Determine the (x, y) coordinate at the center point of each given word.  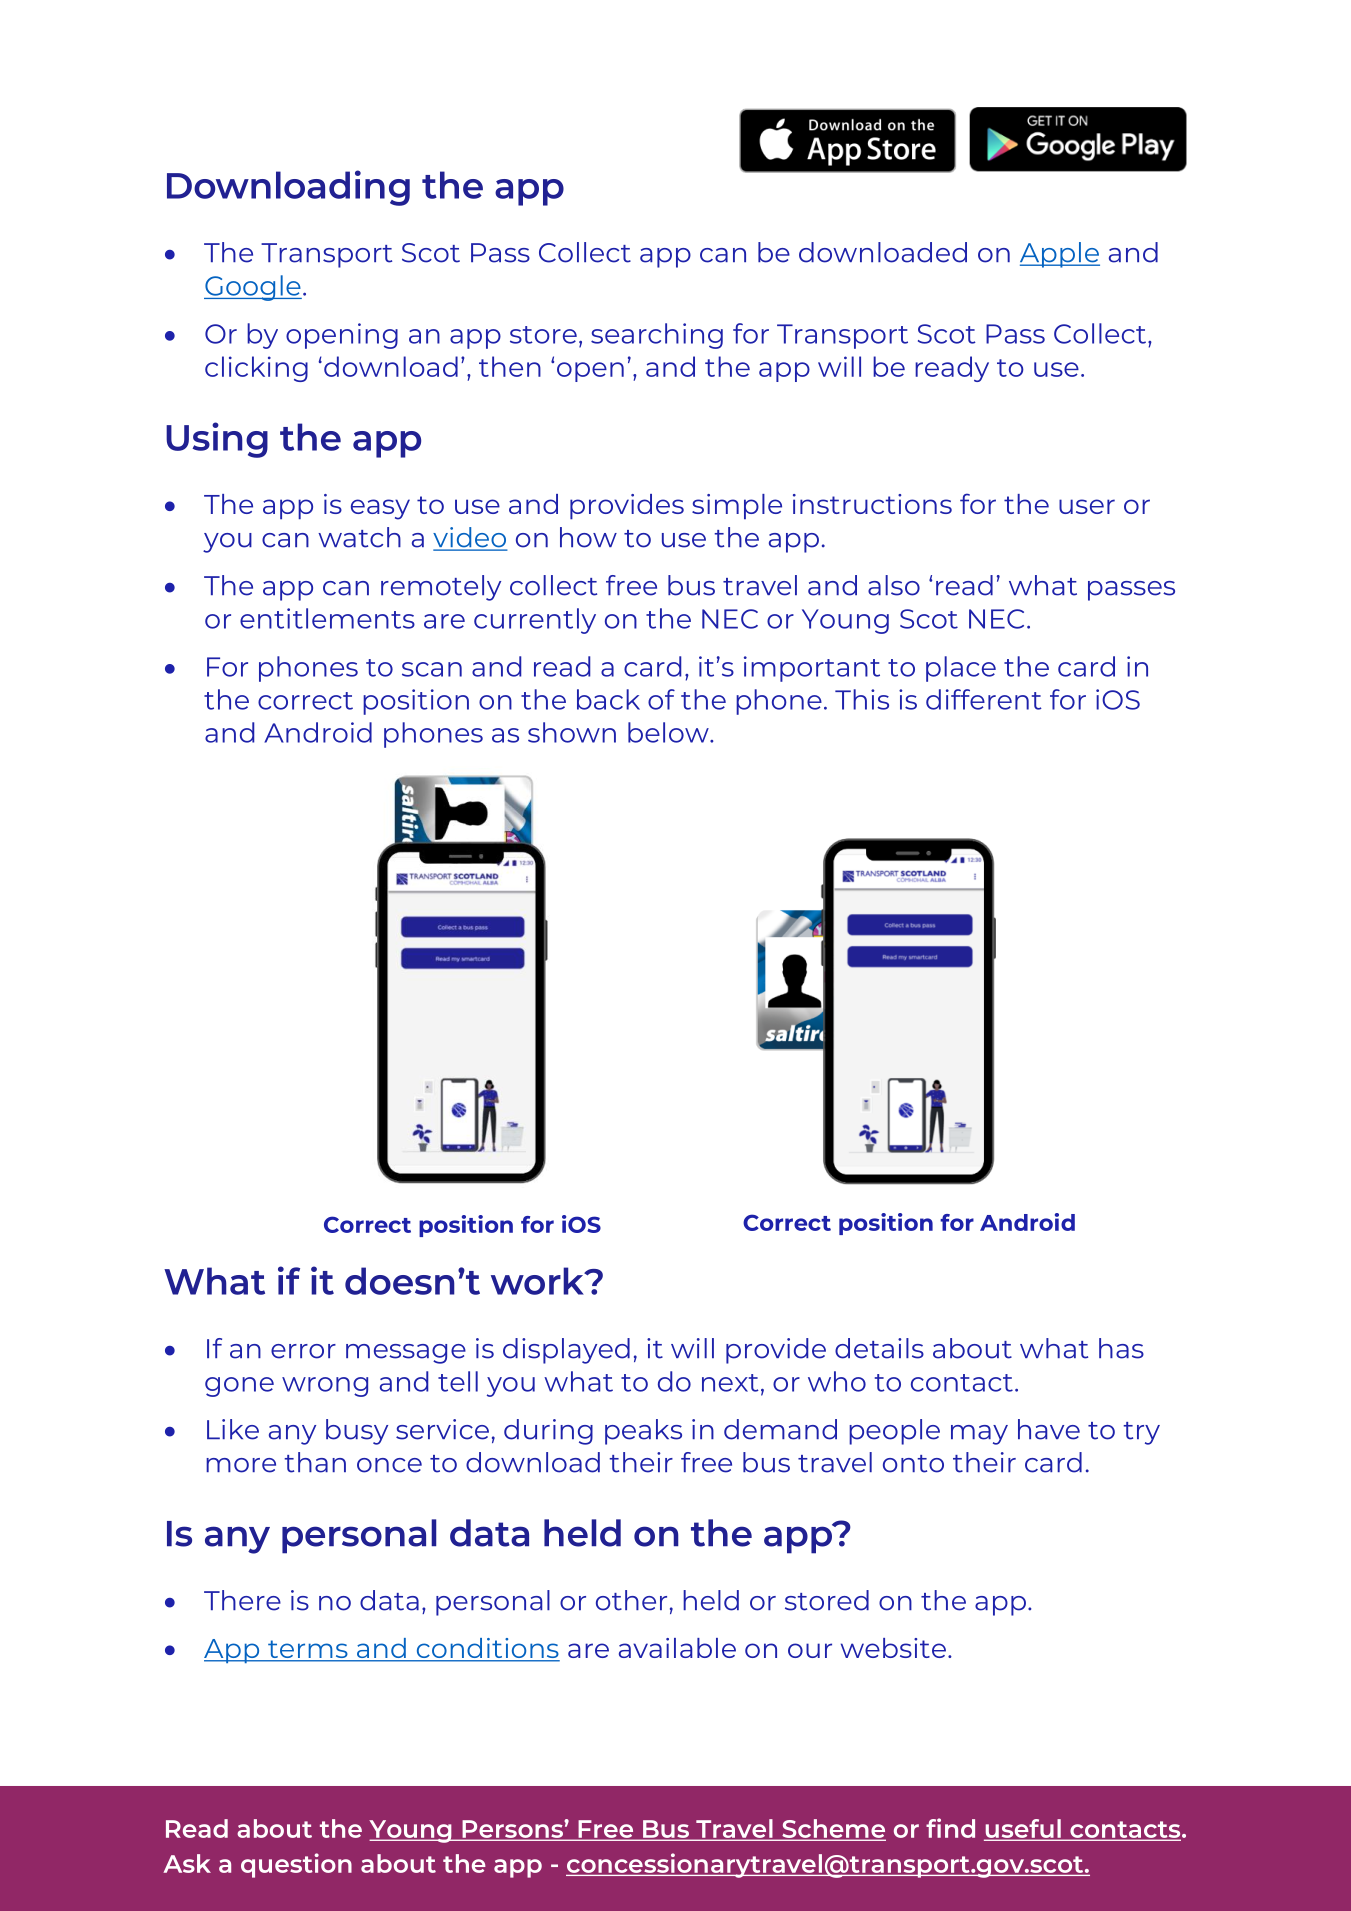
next (730, 1383)
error (303, 1351)
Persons (512, 1830)
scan (432, 669)
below (669, 732)
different (984, 699)
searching (657, 336)
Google (253, 288)
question (296, 1865)
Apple (1060, 255)
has (1121, 1348)
